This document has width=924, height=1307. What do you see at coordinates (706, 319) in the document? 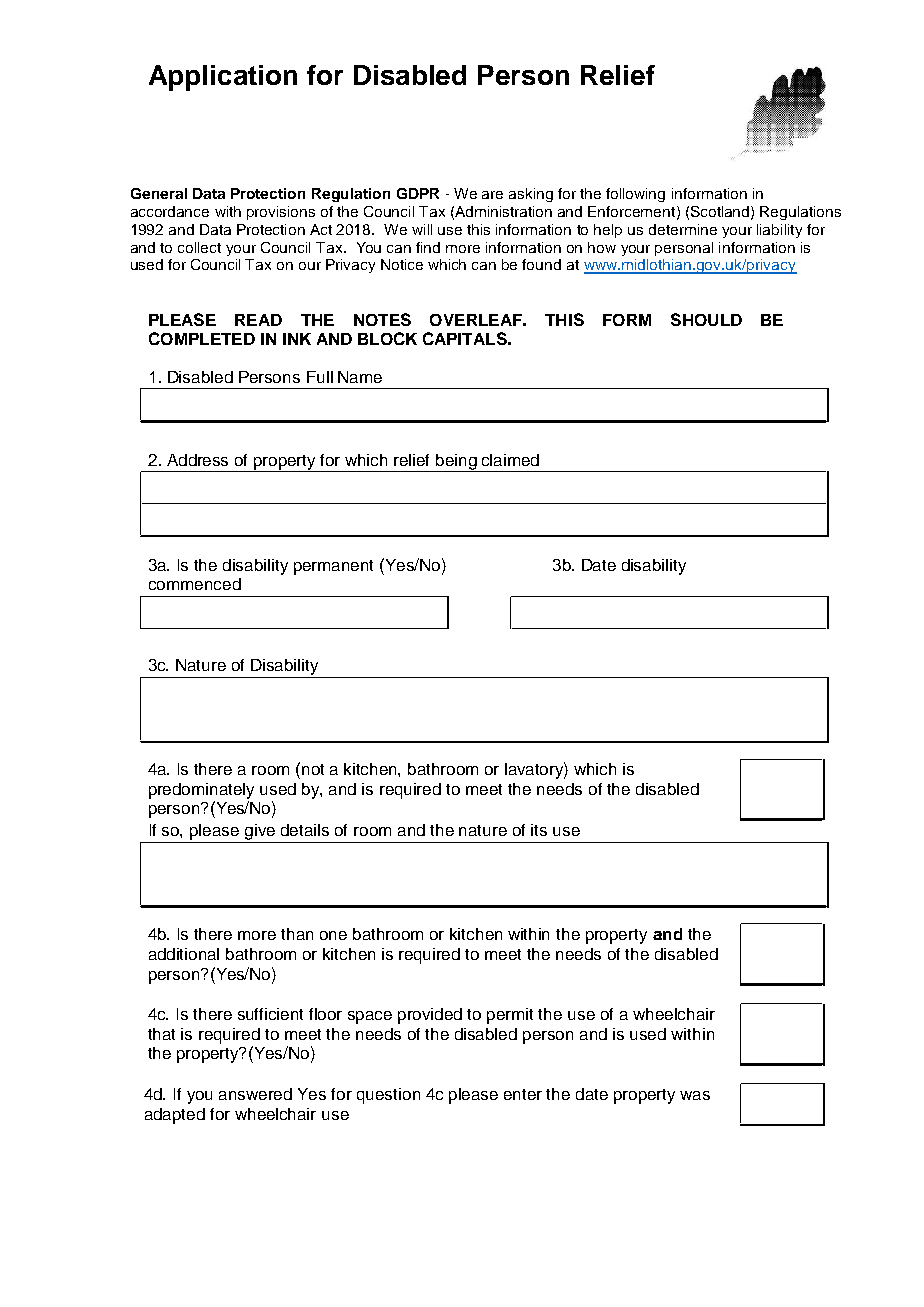
I see `SHOULD` at bounding box center [706, 319].
